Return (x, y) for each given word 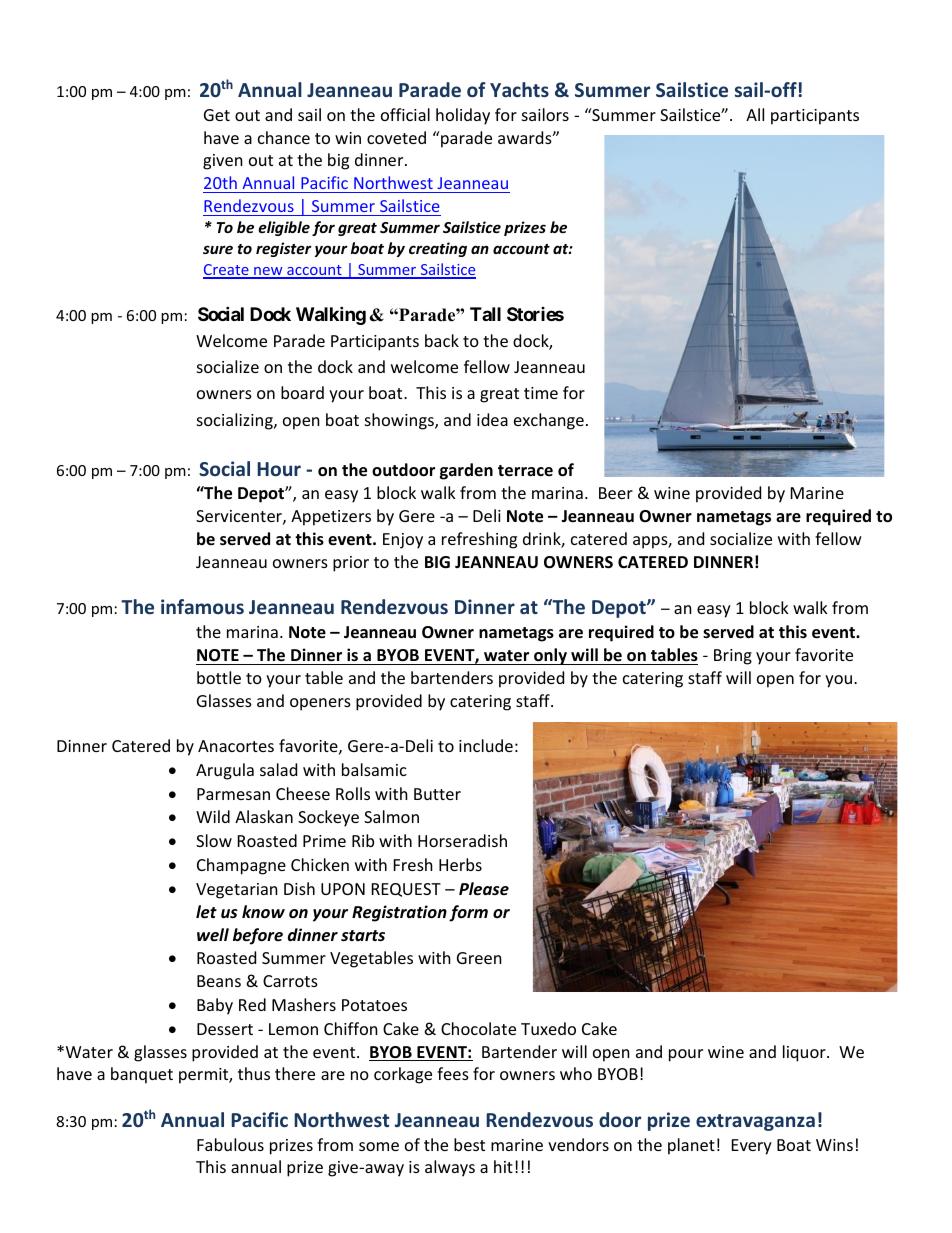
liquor (805, 1053)
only (550, 656)
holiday (463, 116)
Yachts (519, 89)
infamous (202, 606)
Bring (733, 657)
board (302, 392)
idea (492, 419)
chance (284, 137)
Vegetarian (237, 891)
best (469, 1144)
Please (484, 889)
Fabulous (230, 1144)
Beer (616, 493)
